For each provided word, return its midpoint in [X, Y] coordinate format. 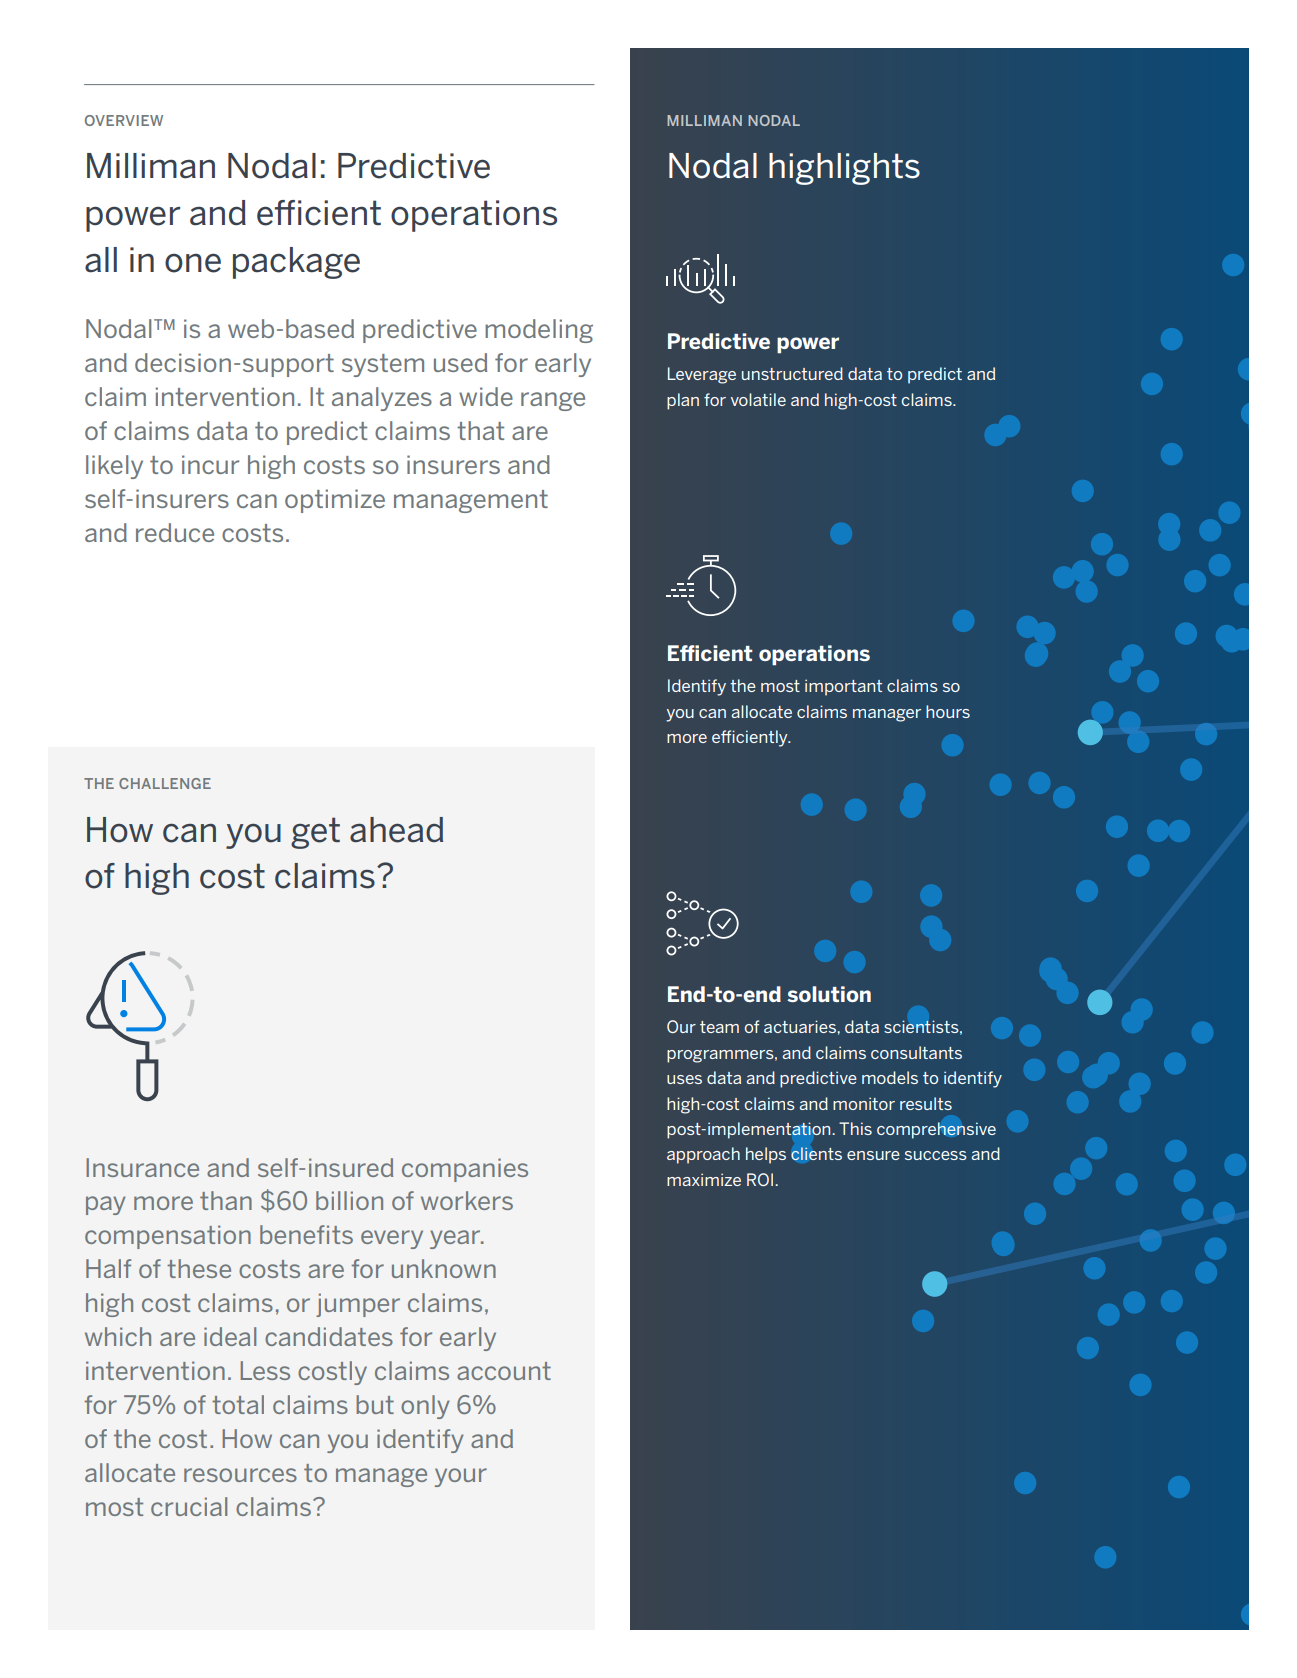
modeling [539, 331]
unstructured [792, 373]
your [461, 1477]
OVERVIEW [124, 120]
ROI [760, 1179]
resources [240, 1475]
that [480, 430]
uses [684, 1079]
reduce [175, 532]
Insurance [142, 1167]
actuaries [801, 1026]
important [843, 687]
